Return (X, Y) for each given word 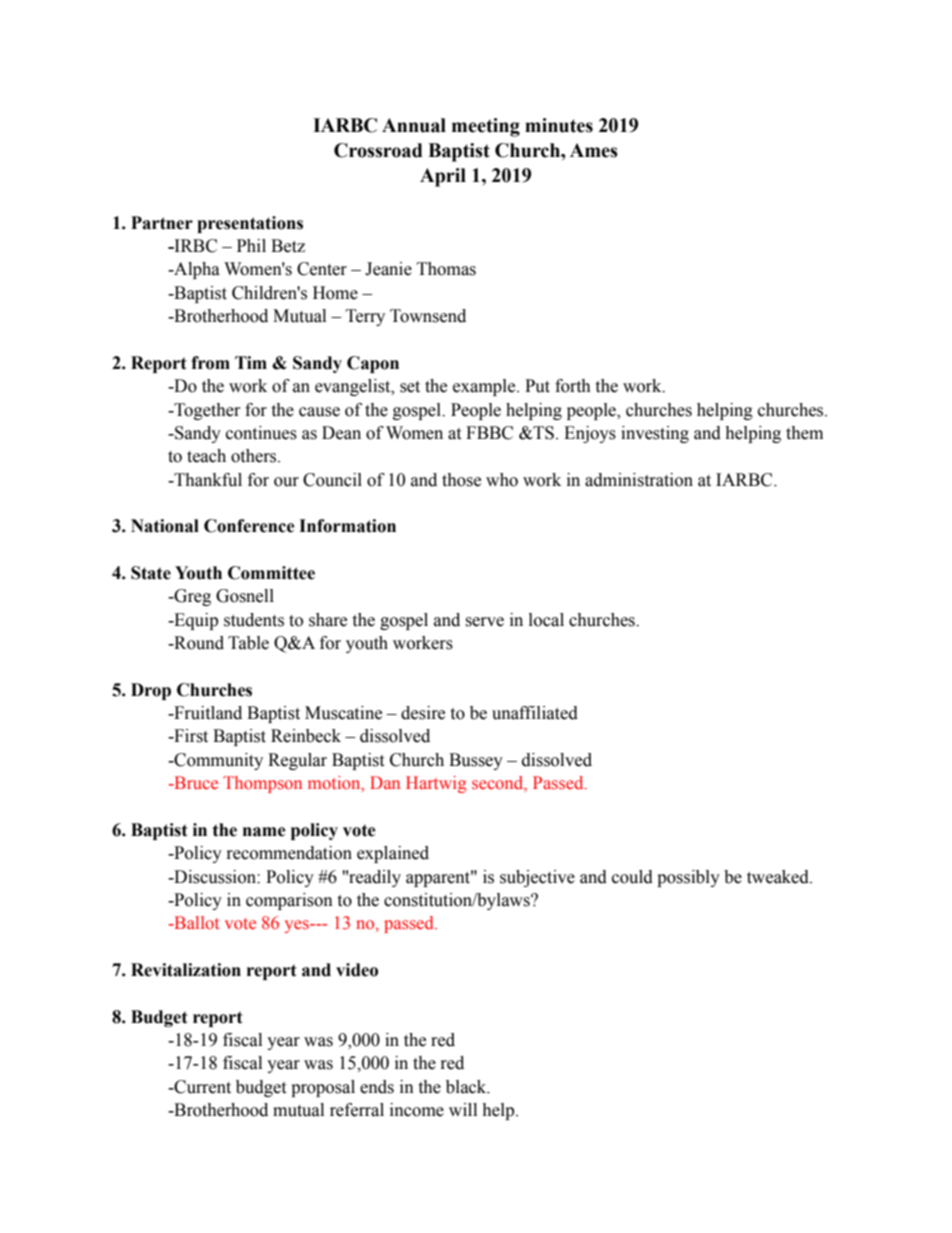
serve (484, 622)
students (254, 620)
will (463, 1109)
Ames (594, 150)
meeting (486, 127)
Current (201, 1087)
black (467, 1087)
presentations (250, 224)
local (546, 620)
